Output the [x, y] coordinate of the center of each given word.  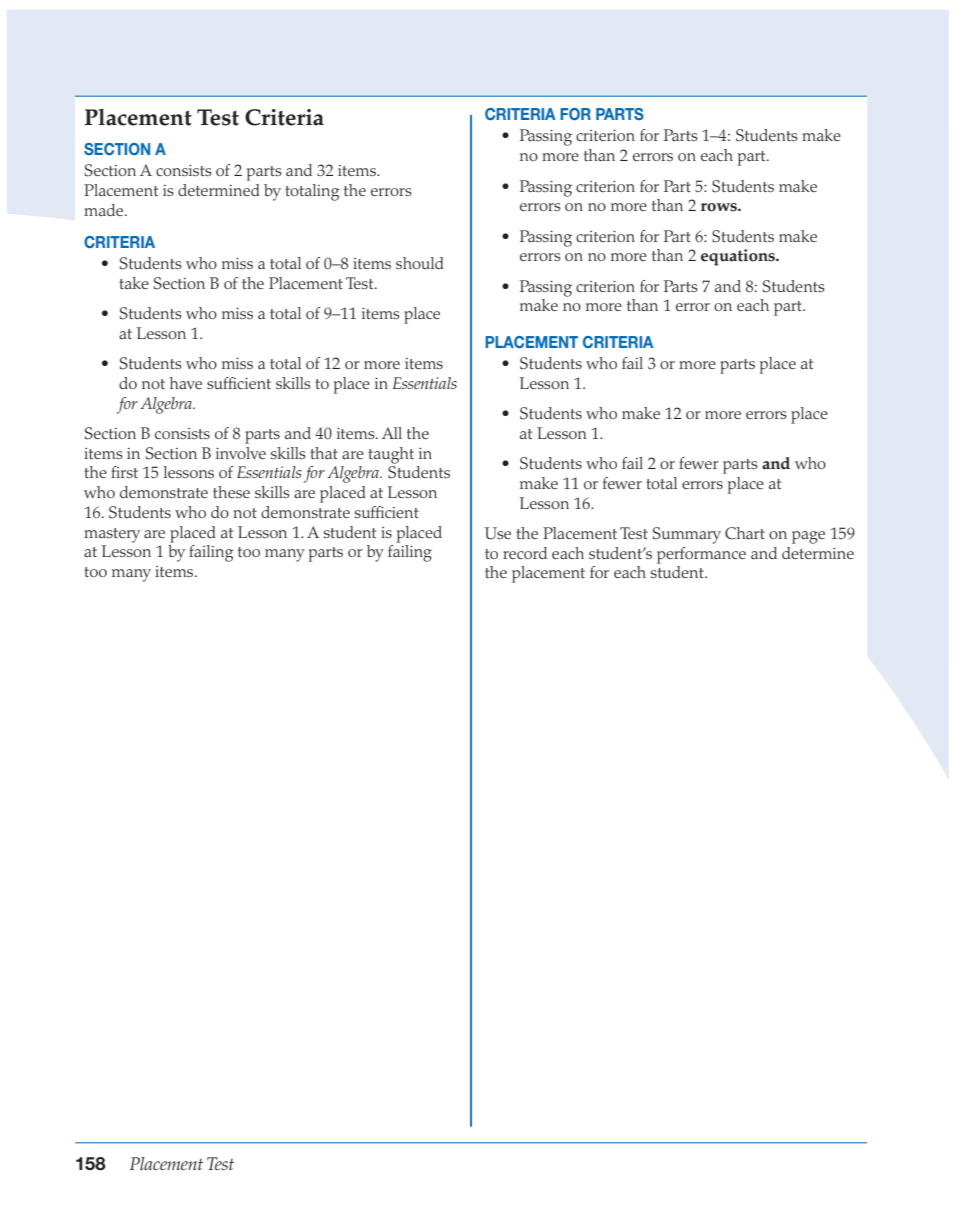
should [420, 263]
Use [498, 533]
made [103, 210]
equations [739, 257]
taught [391, 455]
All [392, 433]
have [186, 383]
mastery [112, 535]
